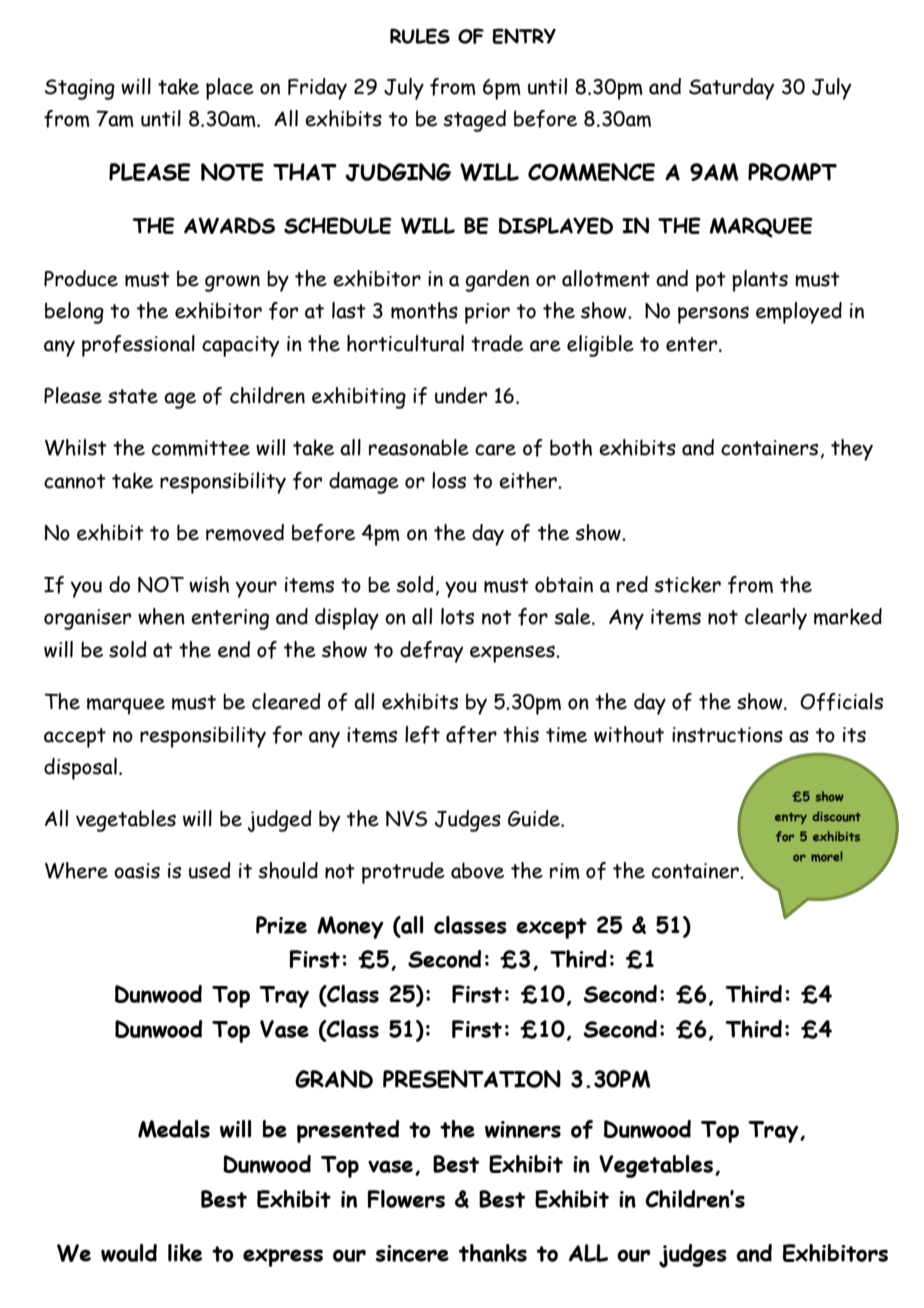 This image has height=1308, width=924. What do you see at coordinates (137, 871) in the image?
I see `oasis` at bounding box center [137, 871].
